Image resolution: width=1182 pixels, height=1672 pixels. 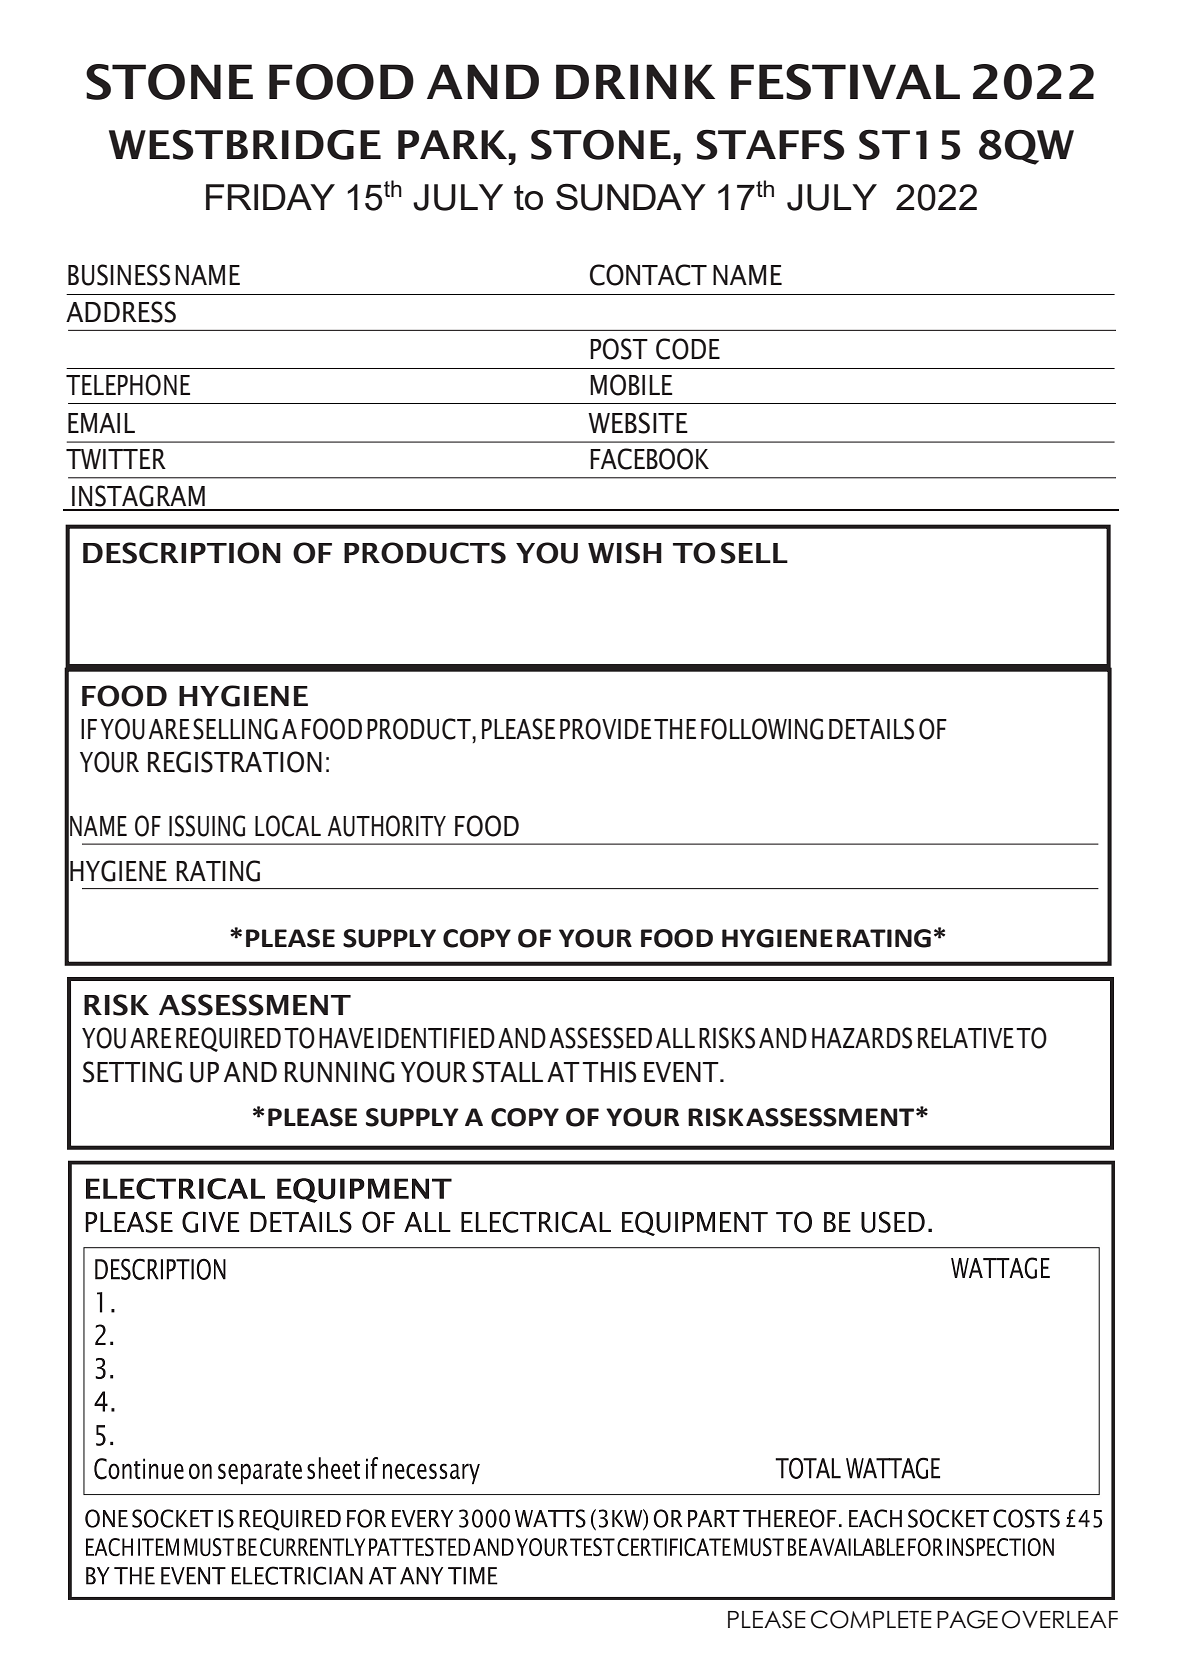 What do you see at coordinates (871, 729) in the screenshot?
I see `DETAILS` at bounding box center [871, 729].
